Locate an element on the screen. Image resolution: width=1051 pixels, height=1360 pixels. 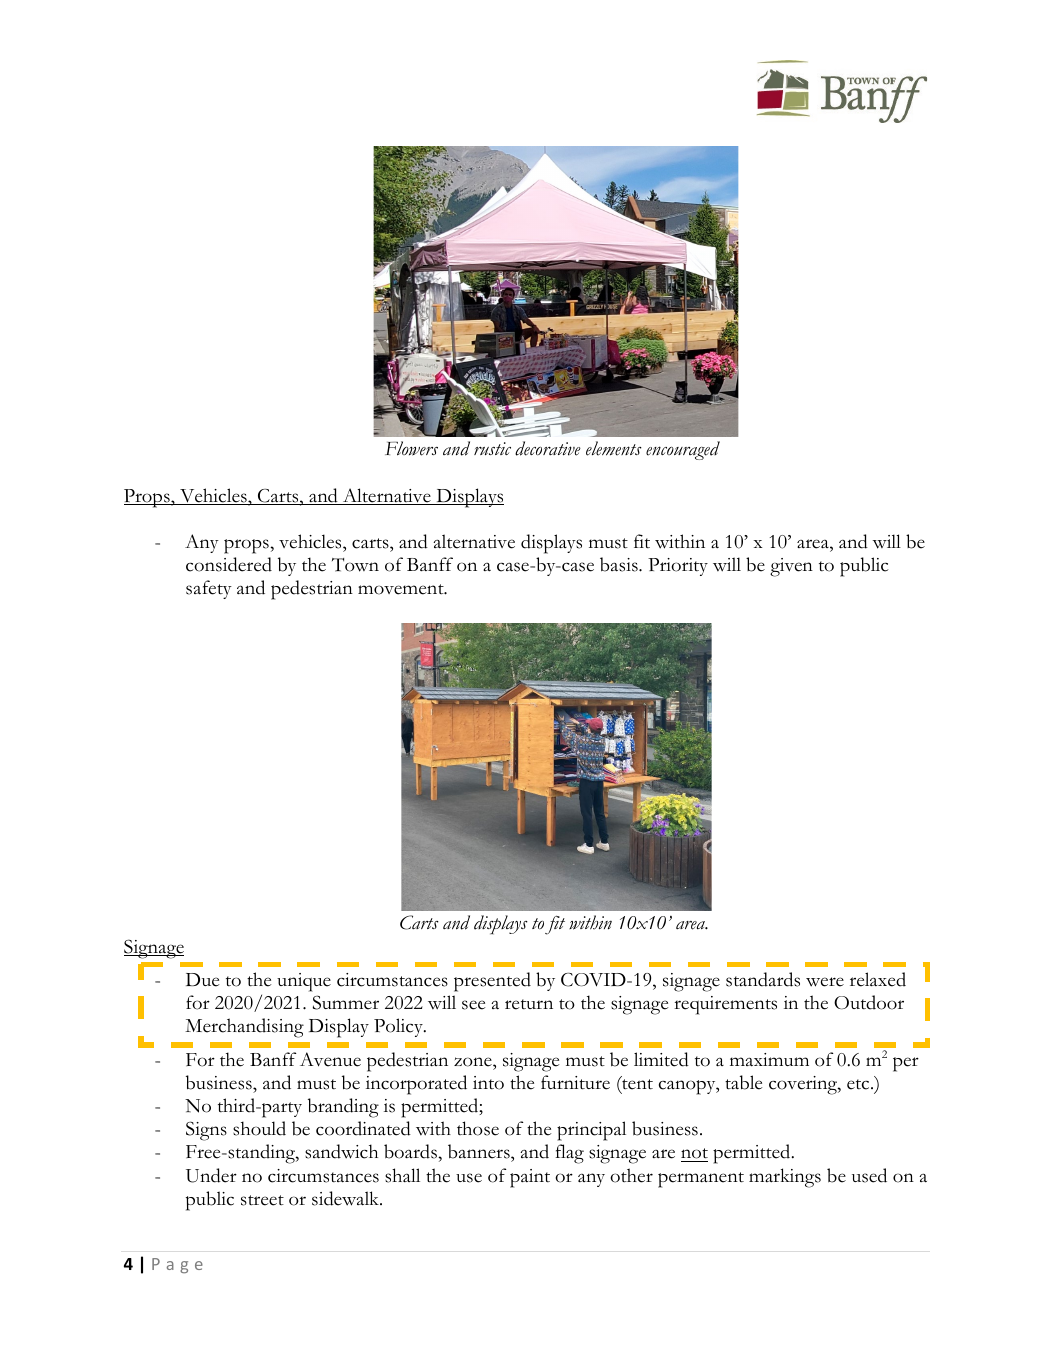
safety is located at coordinates (209, 589).
